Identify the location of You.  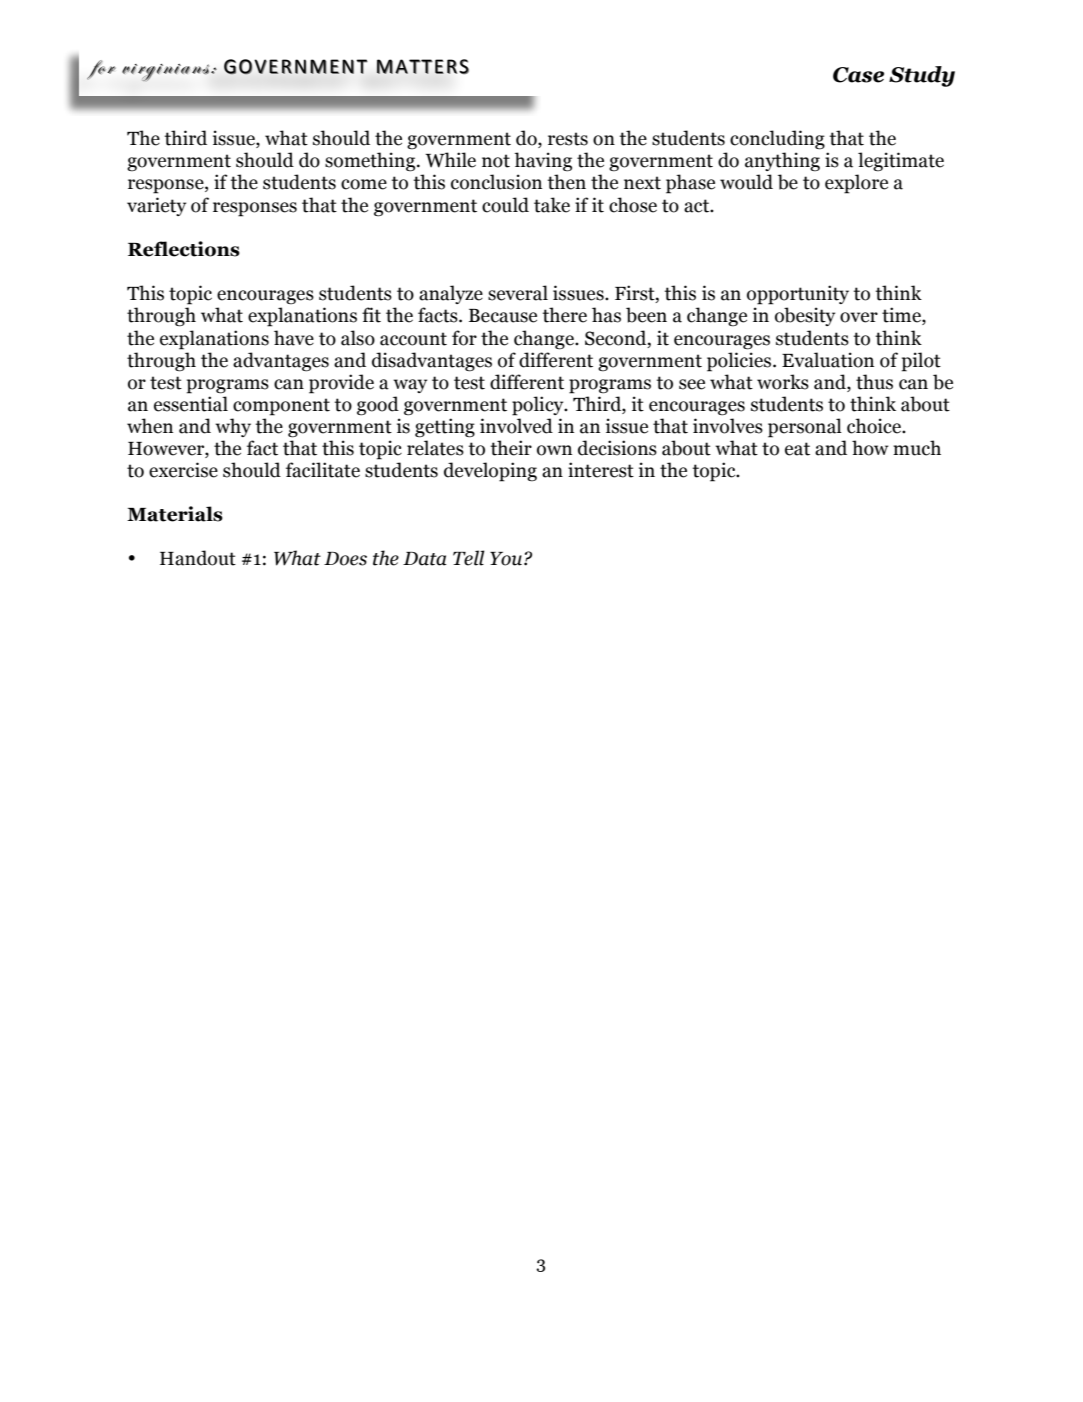
(507, 559).
